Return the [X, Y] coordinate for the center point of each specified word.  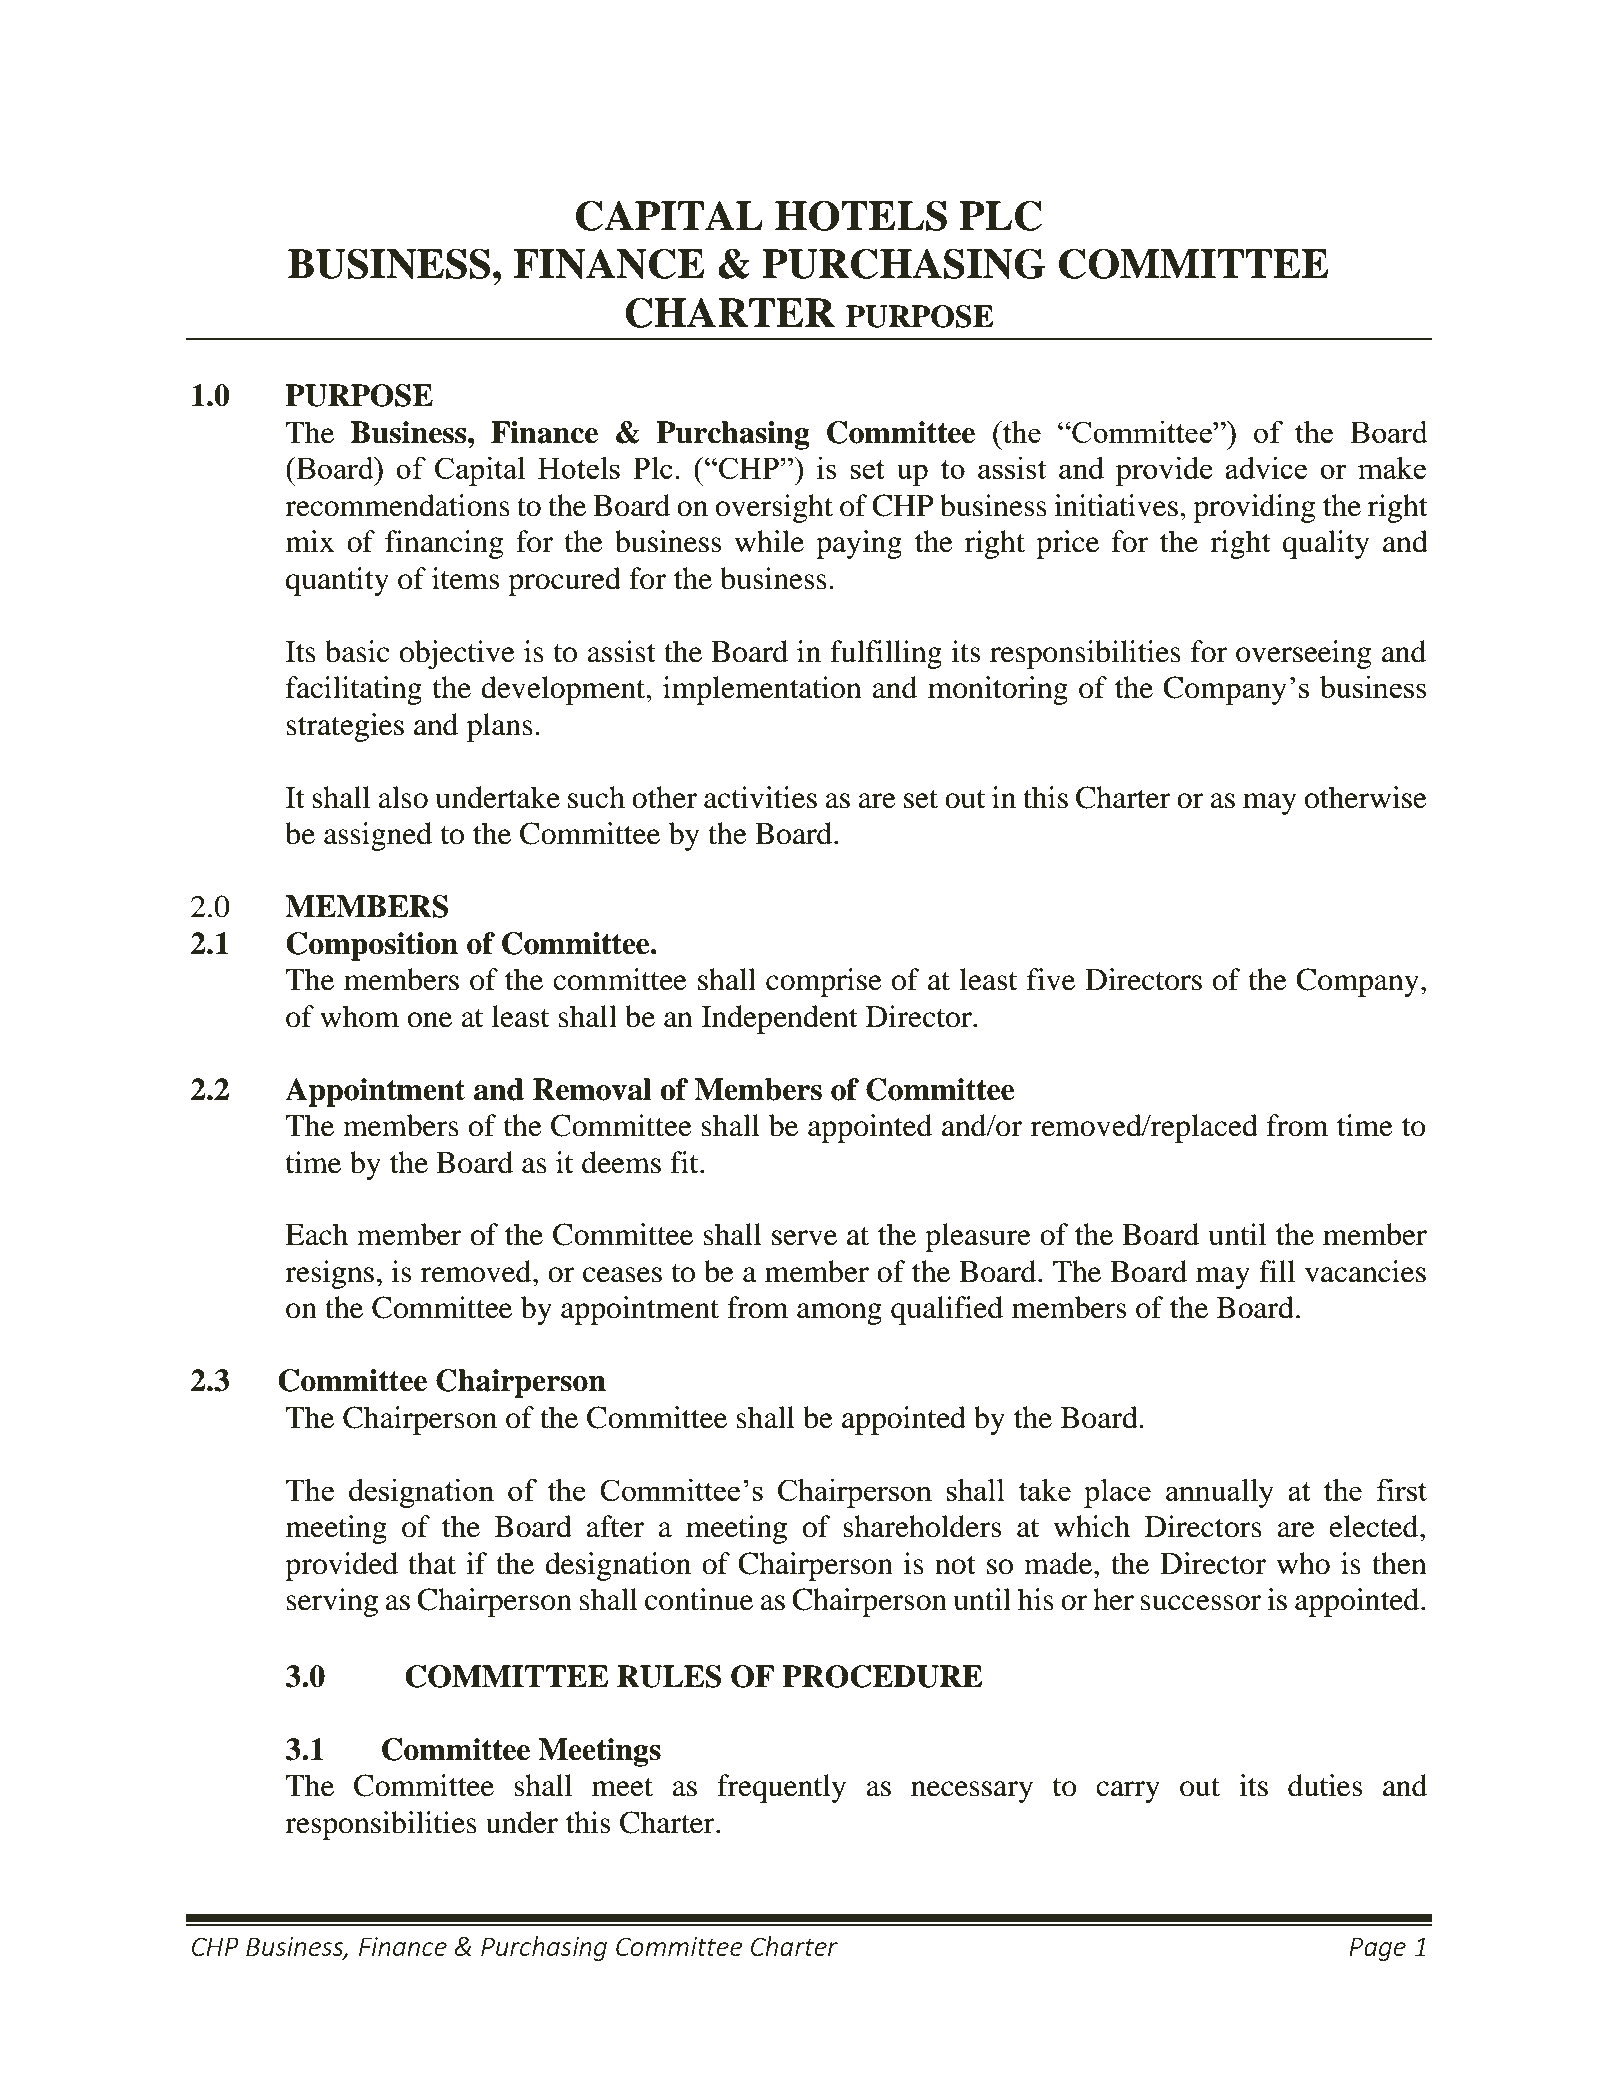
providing [1254, 508]
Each [316, 1234]
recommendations [397, 505]
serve [804, 1238]
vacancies [1365, 1271]
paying [859, 544]
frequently [781, 1788]
